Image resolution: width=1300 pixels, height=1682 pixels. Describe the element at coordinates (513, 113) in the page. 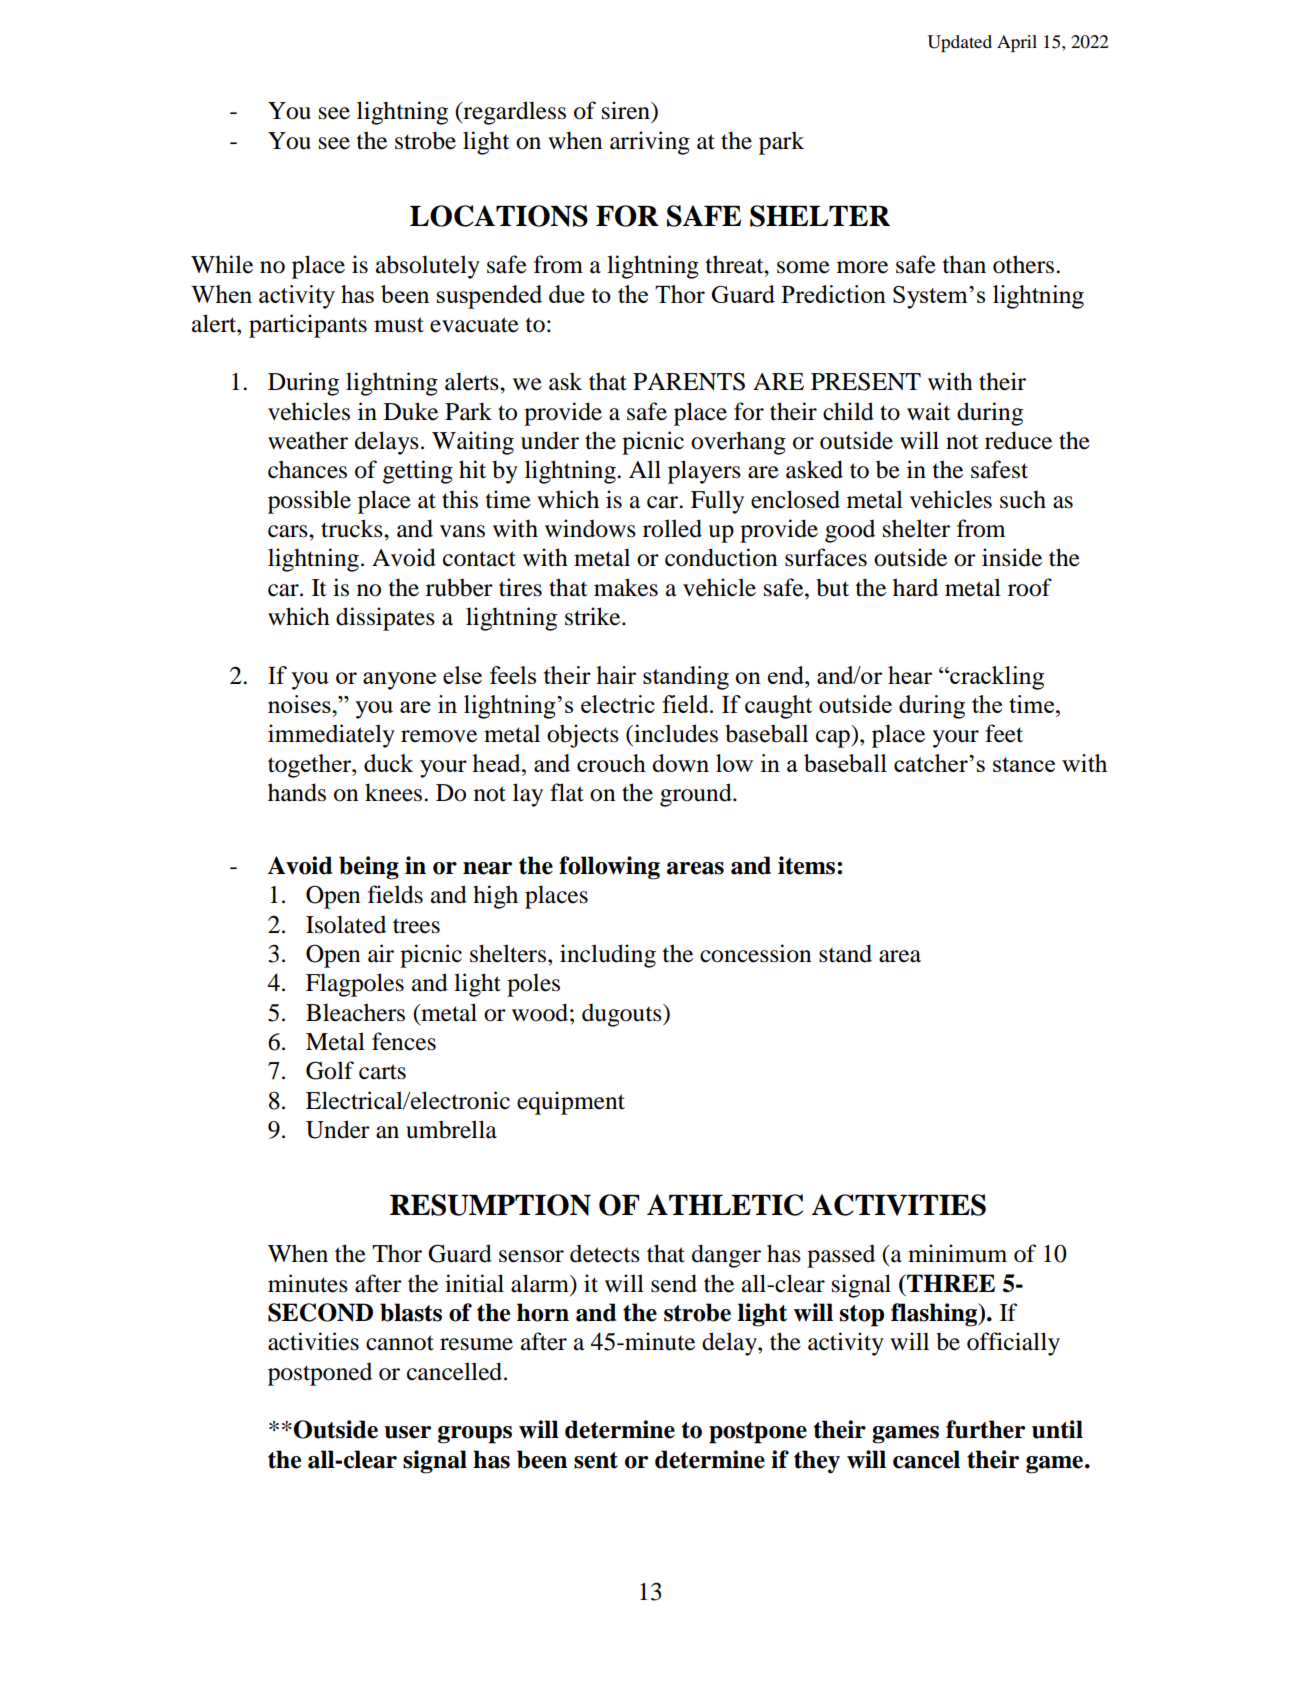

I see `regardless` at that location.
